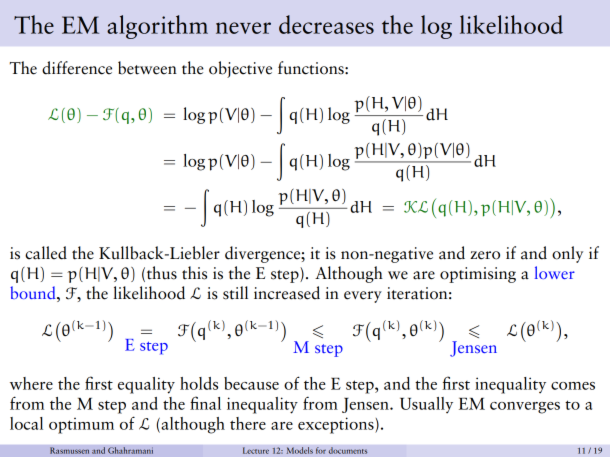  What do you see at coordinates (525, 408) in the image?
I see `converges` at bounding box center [525, 408].
